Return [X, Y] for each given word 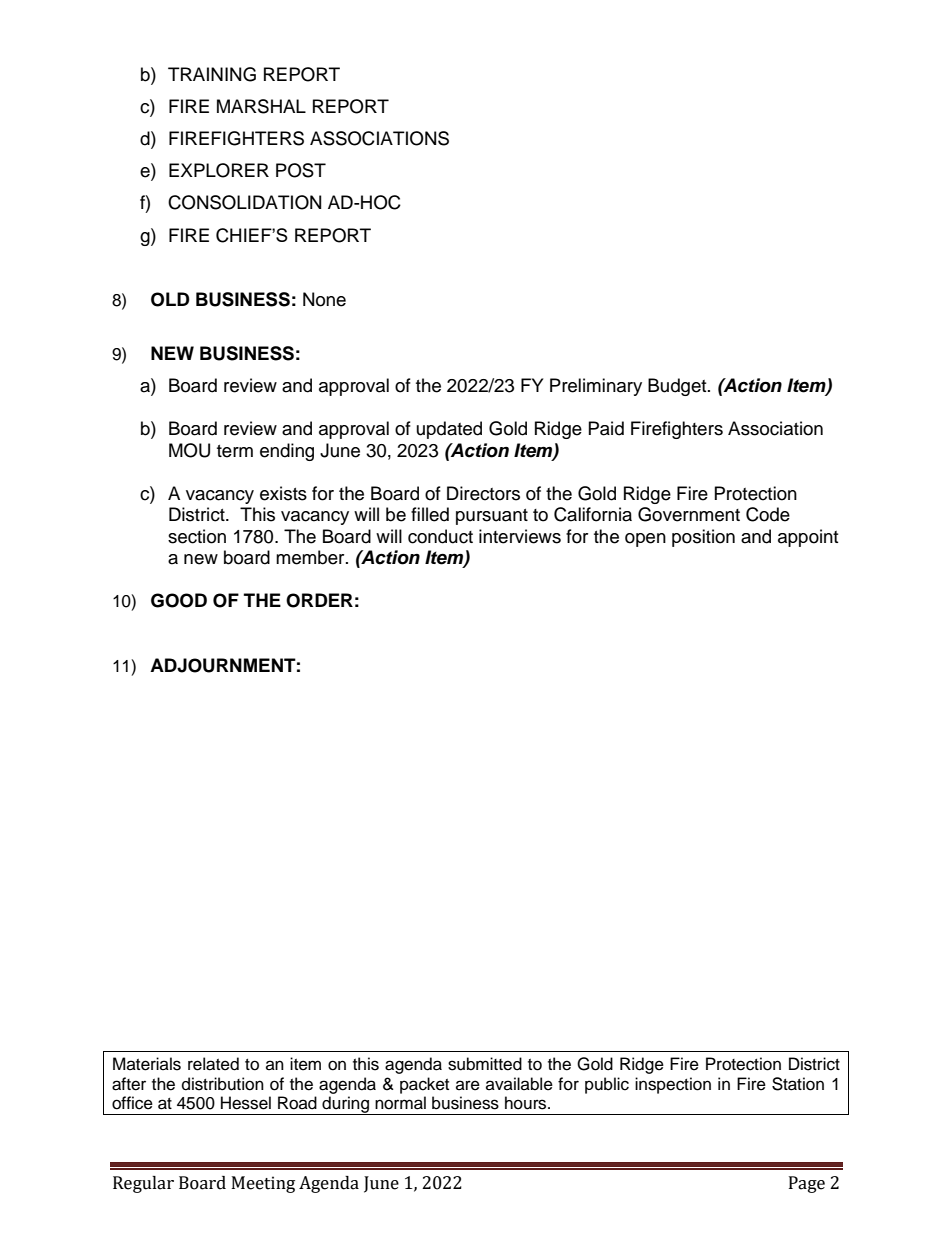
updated [449, 430]
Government [689, 514]
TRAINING [212, 74]
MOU [189, 450]
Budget [678, 387]
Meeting [263, 1184]
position [703, 538]
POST [301, 170]
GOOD [179, 600]
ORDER [319, 600]
